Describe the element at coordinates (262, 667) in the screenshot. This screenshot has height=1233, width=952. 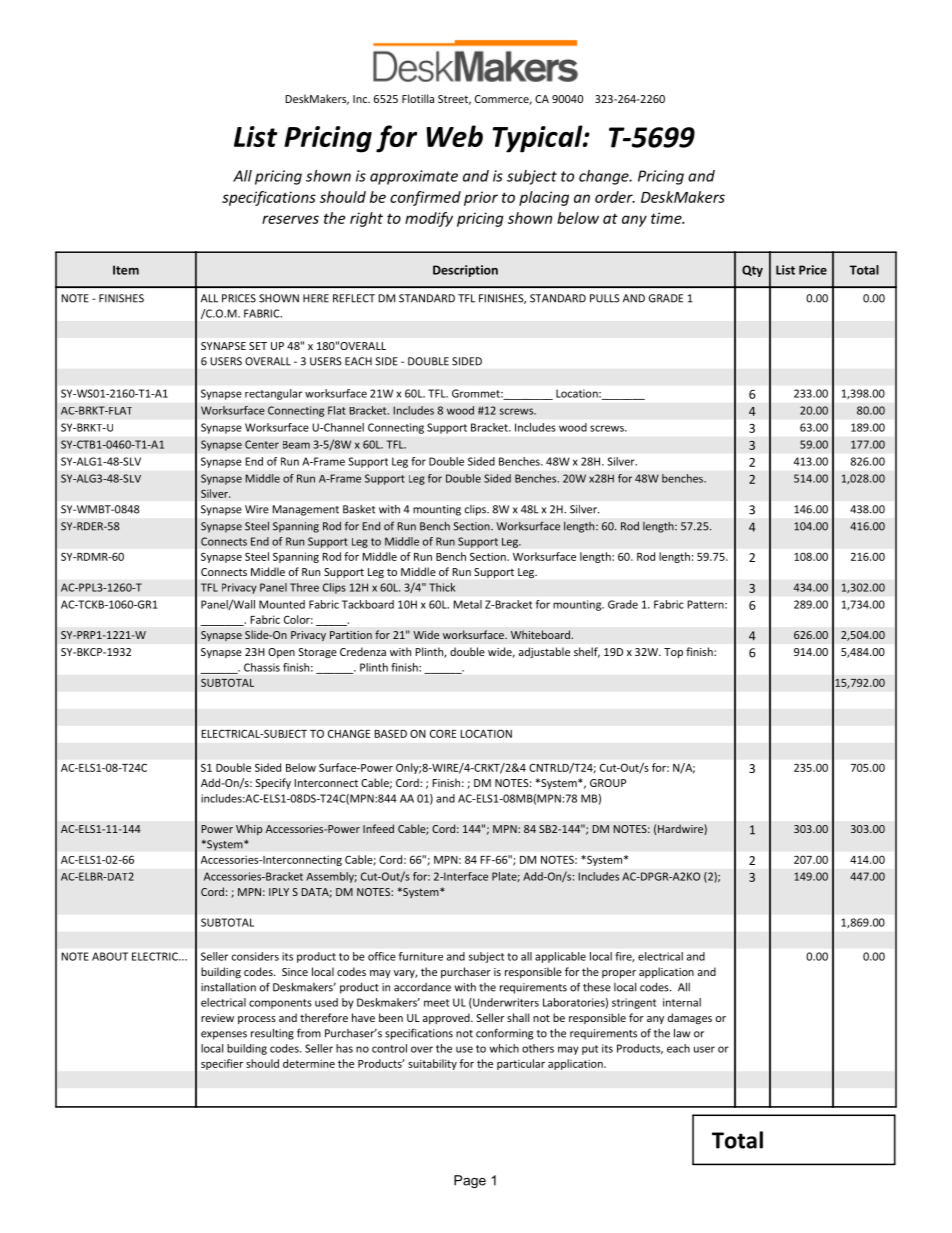
I see `Chassis` at that location.
